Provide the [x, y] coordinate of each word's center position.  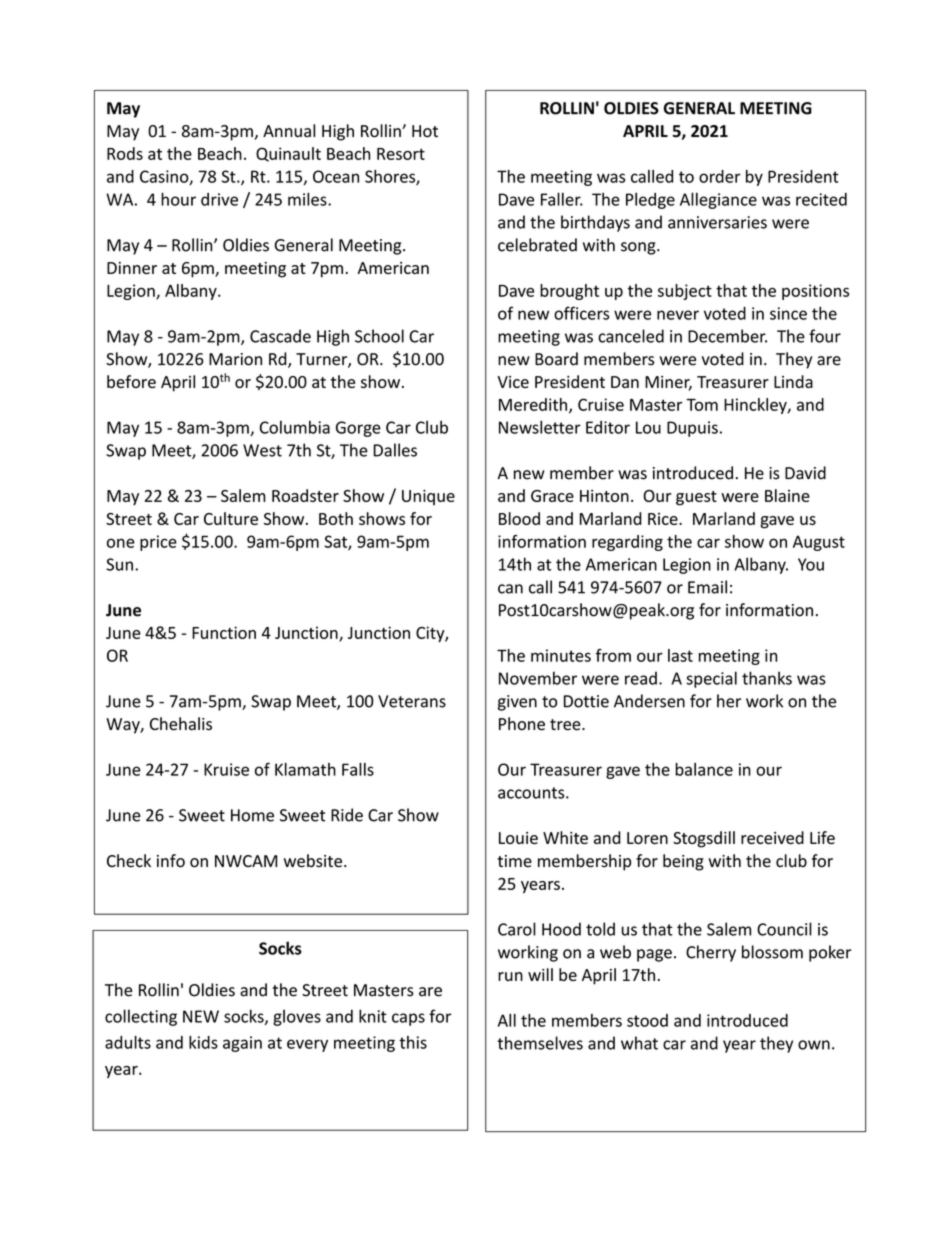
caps [408, 1019]
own [814, 1045]
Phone [522, 724]
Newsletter [540, 427]
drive [219, 199]
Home [252, 815]
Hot [425, 131]
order [720, 176]
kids [203, 1042]
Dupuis [692, 429]
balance [704, 769]
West [262, 450]
